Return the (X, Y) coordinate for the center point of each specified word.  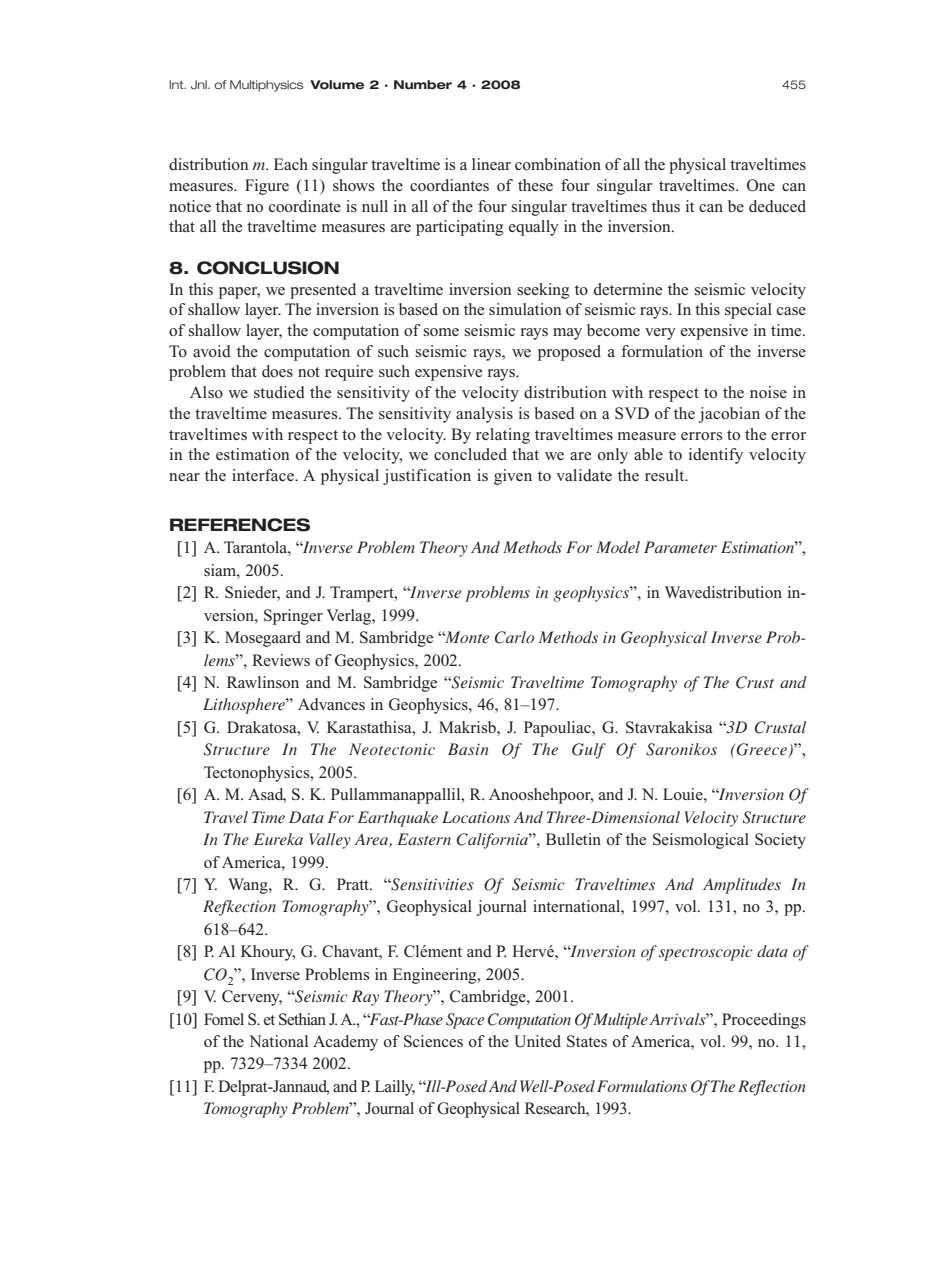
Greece (762, 750)
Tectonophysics (258, 774)
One (761, 185)
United (537, 1041)
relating (503, 436)
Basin (468, 749)
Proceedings (764, 1021)
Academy (345, 1043)
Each (291, 164)
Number (423, 85)
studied (279, 392)
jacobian (729, 415)
